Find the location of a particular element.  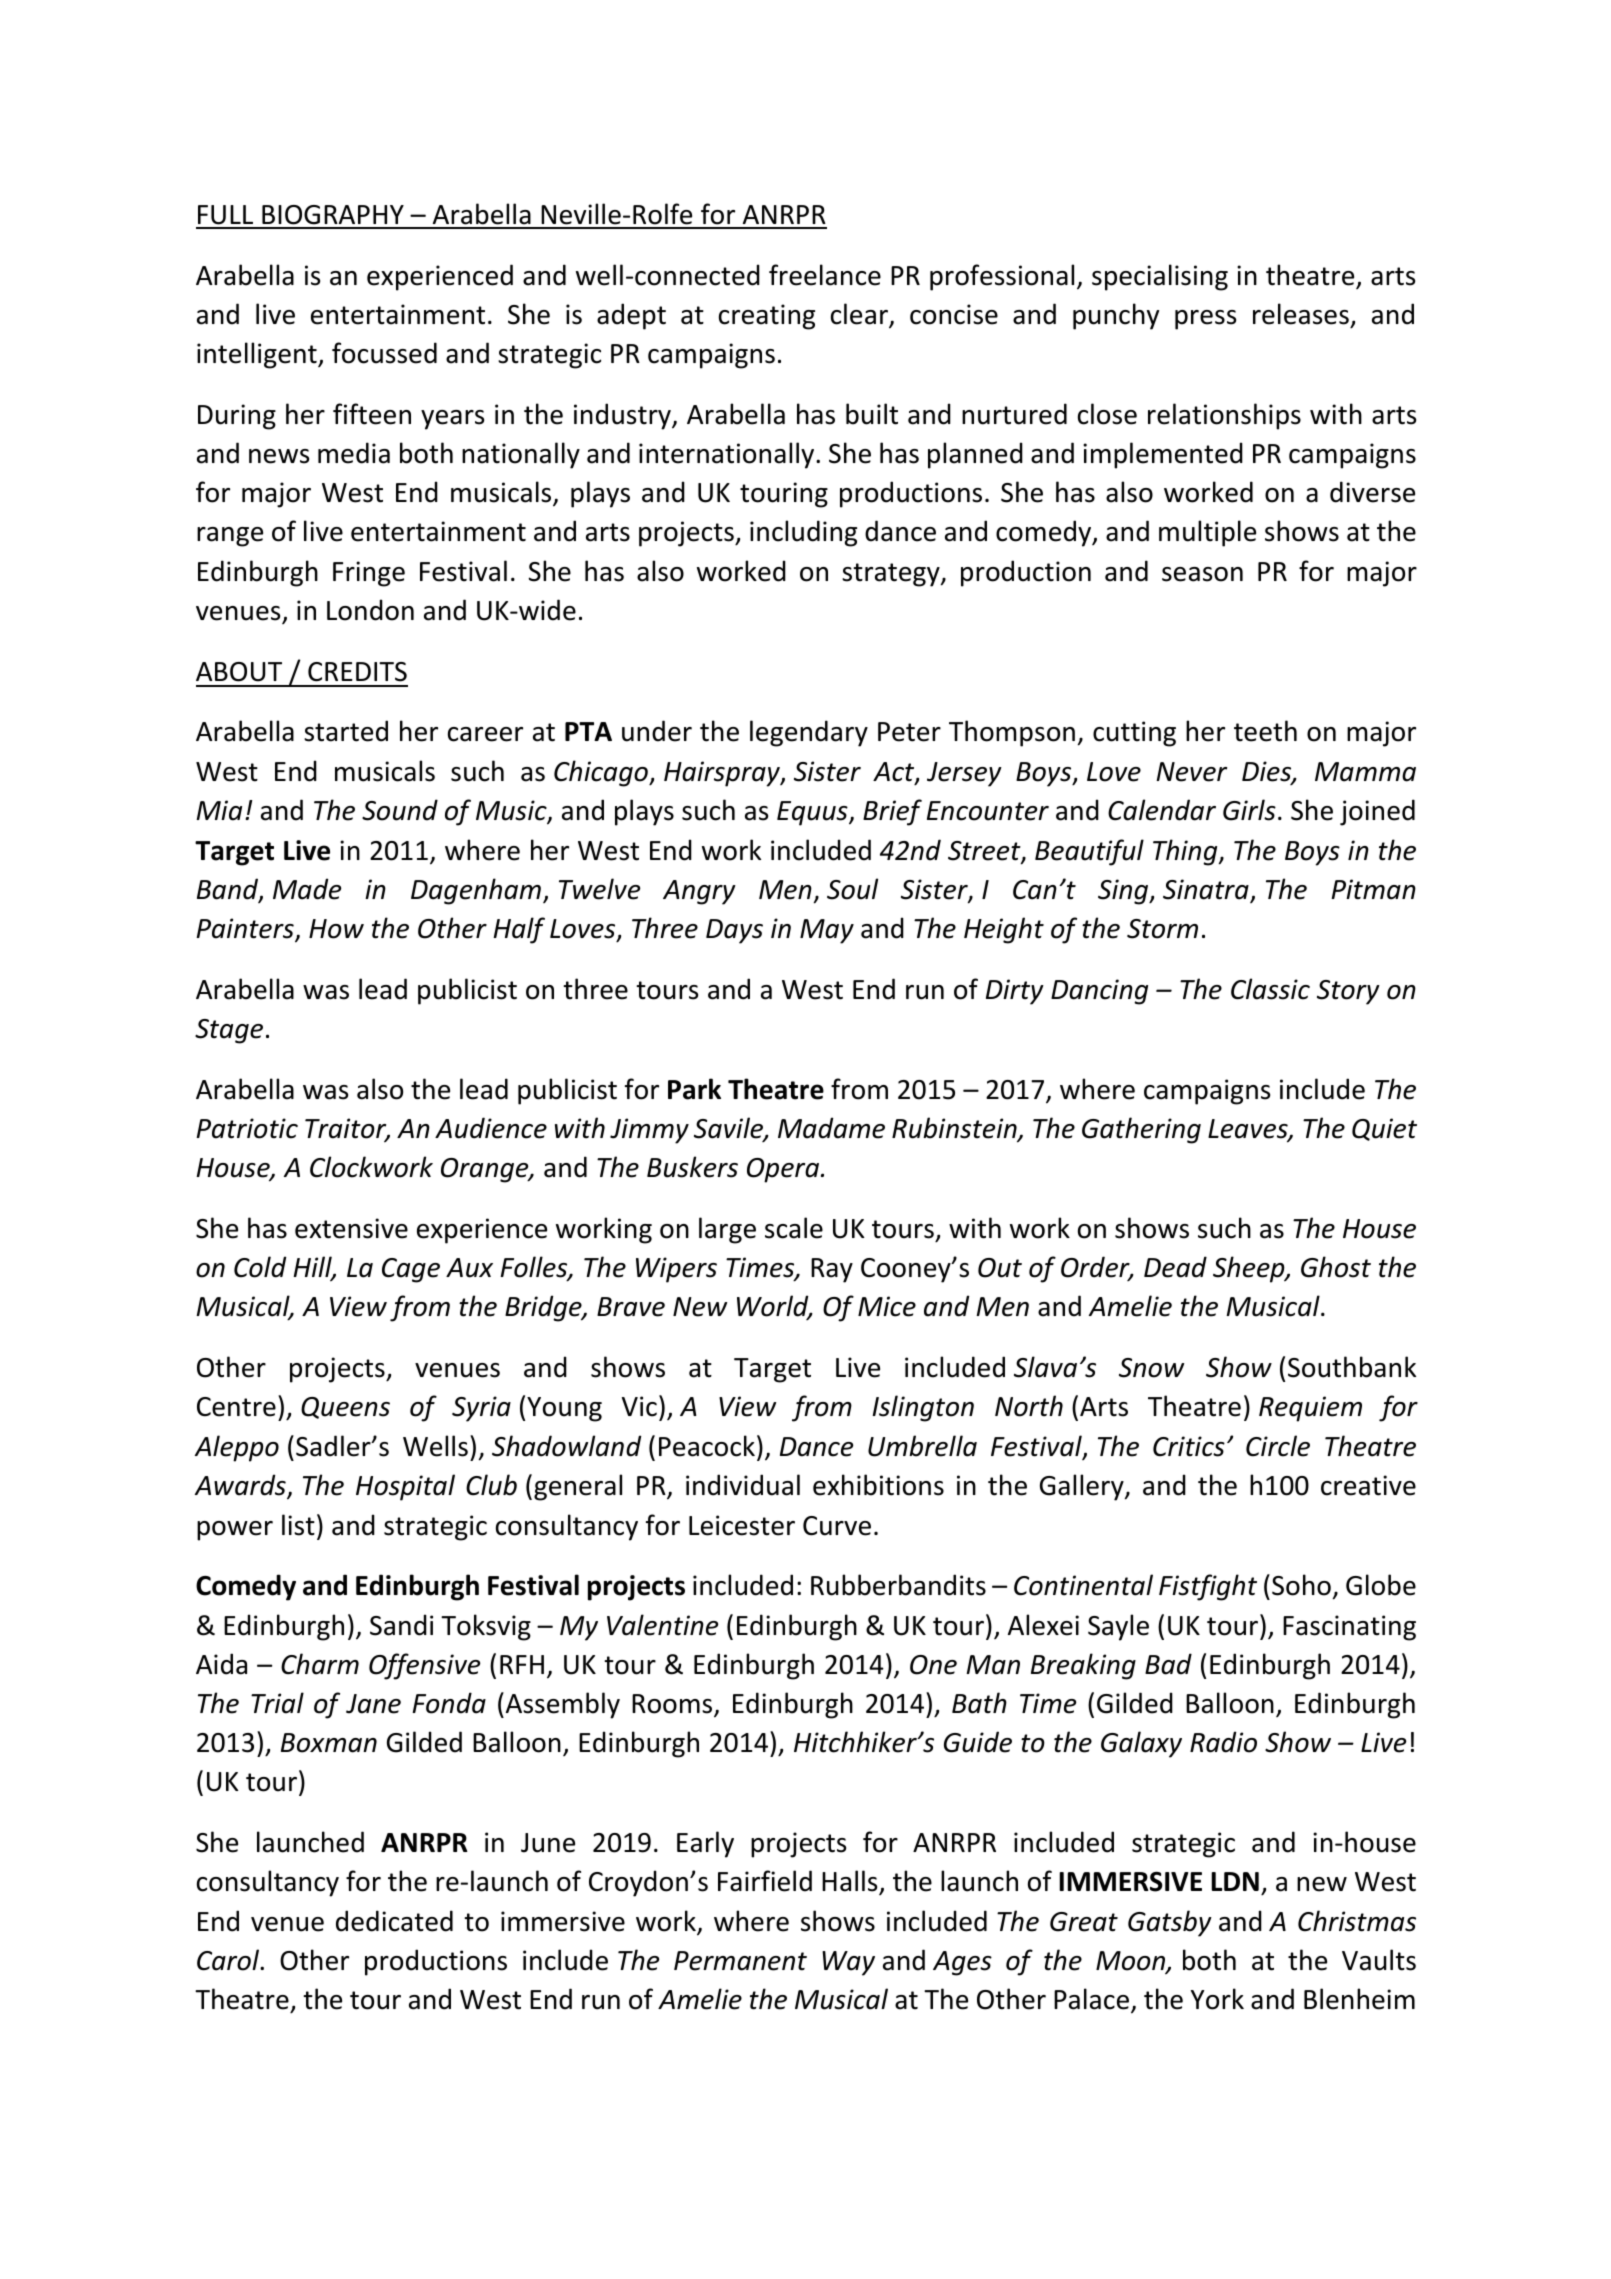

started is located at coordinates (346, 731).
